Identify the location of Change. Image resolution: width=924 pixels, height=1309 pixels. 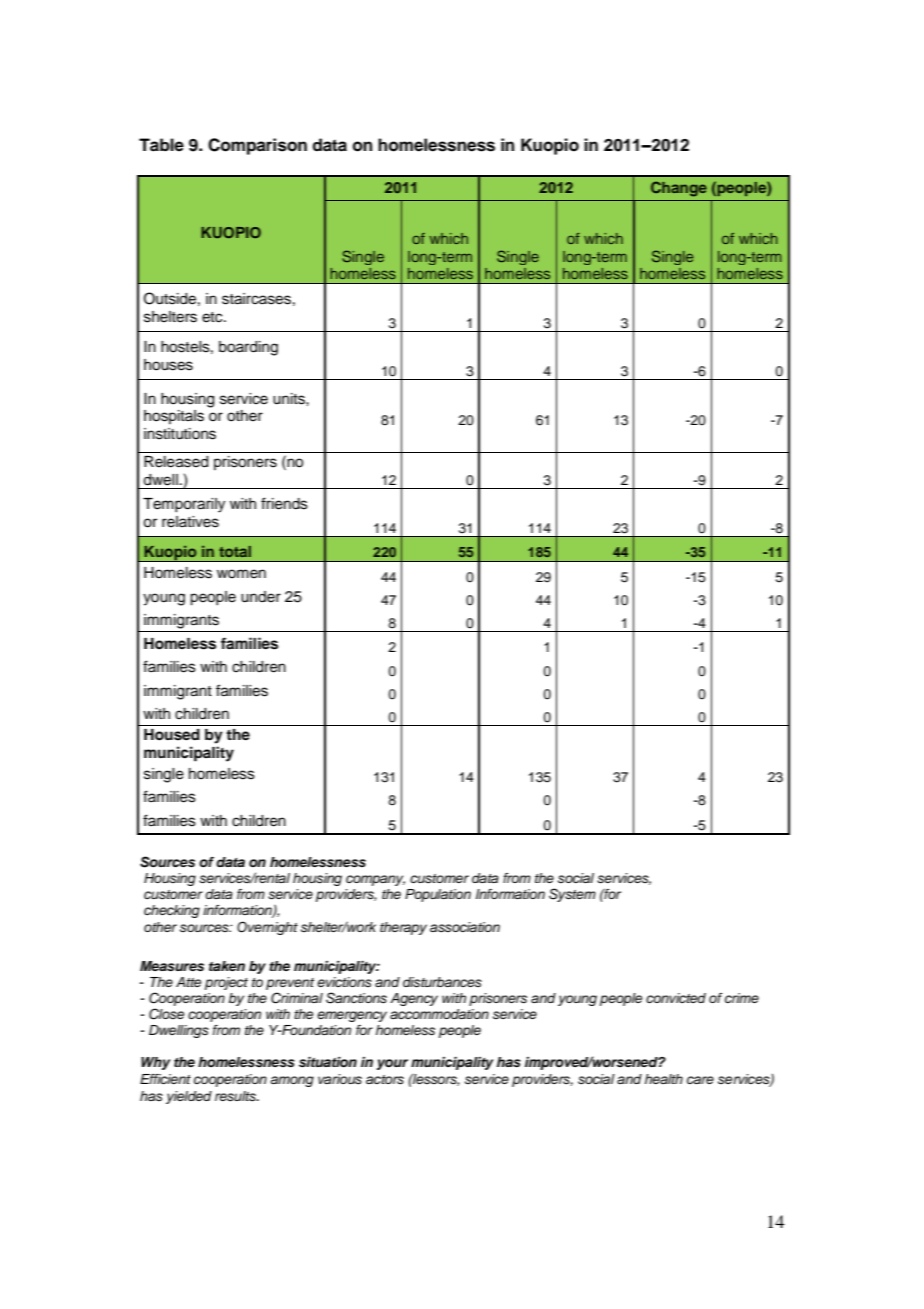
(679, 189).
